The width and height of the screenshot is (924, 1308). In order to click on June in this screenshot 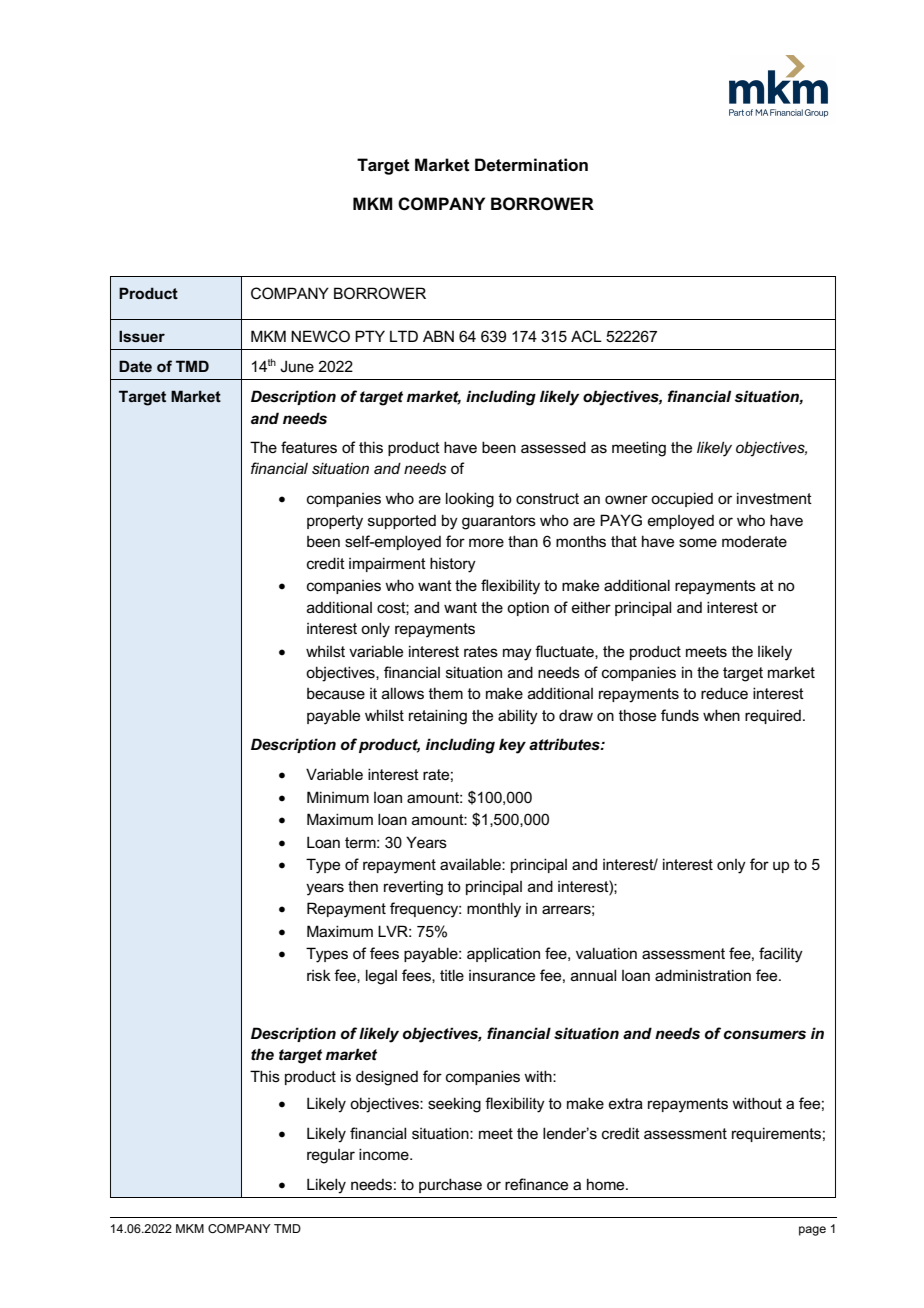, I will do `click(297, 366)`.
